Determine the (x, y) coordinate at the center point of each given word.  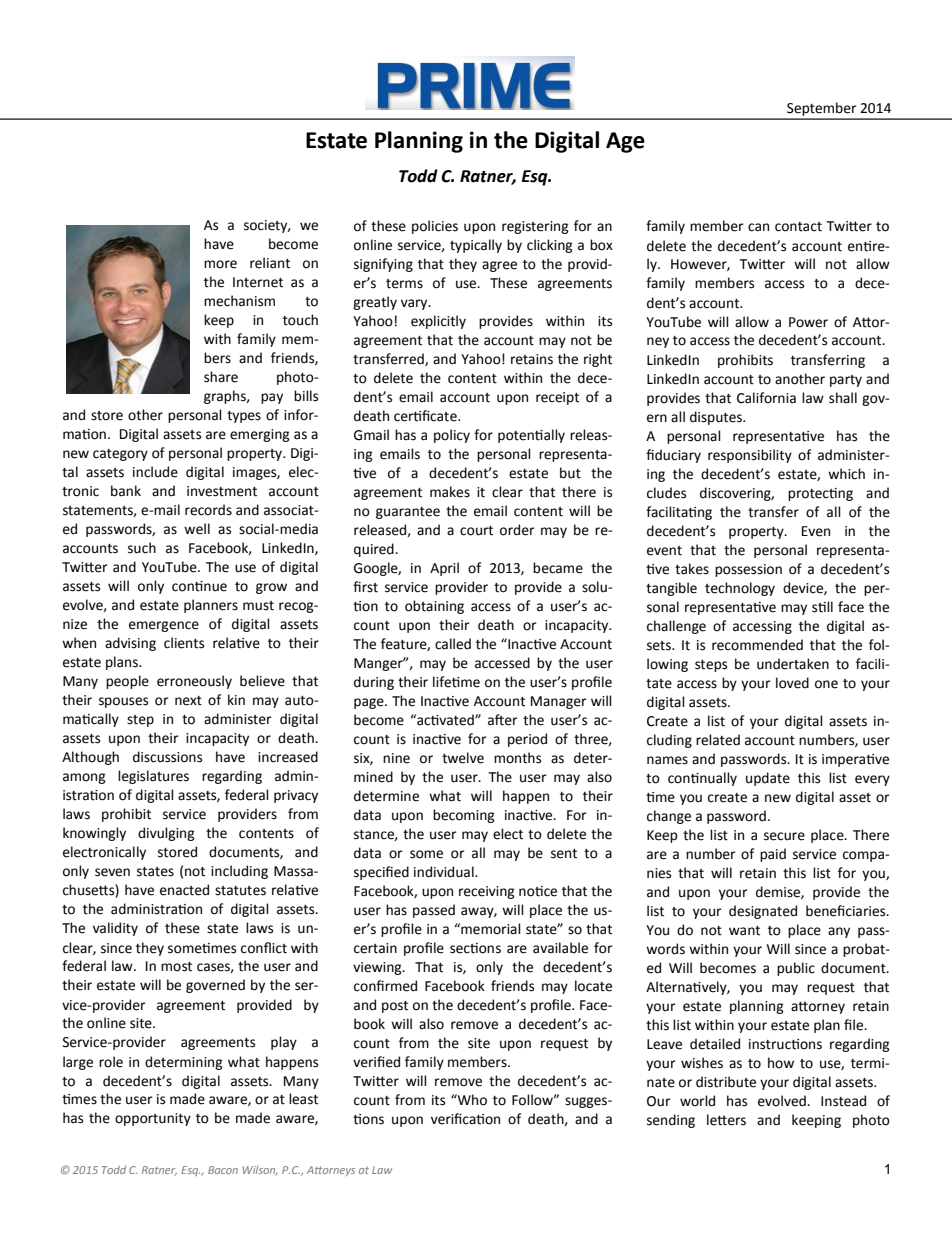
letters (726, 1120)
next (188, 701)
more (220, 264)
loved (792, 683)
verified (376, 1062)
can (758, 227)
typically (476, 246)
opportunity (153, 1119)
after (503, 720)
